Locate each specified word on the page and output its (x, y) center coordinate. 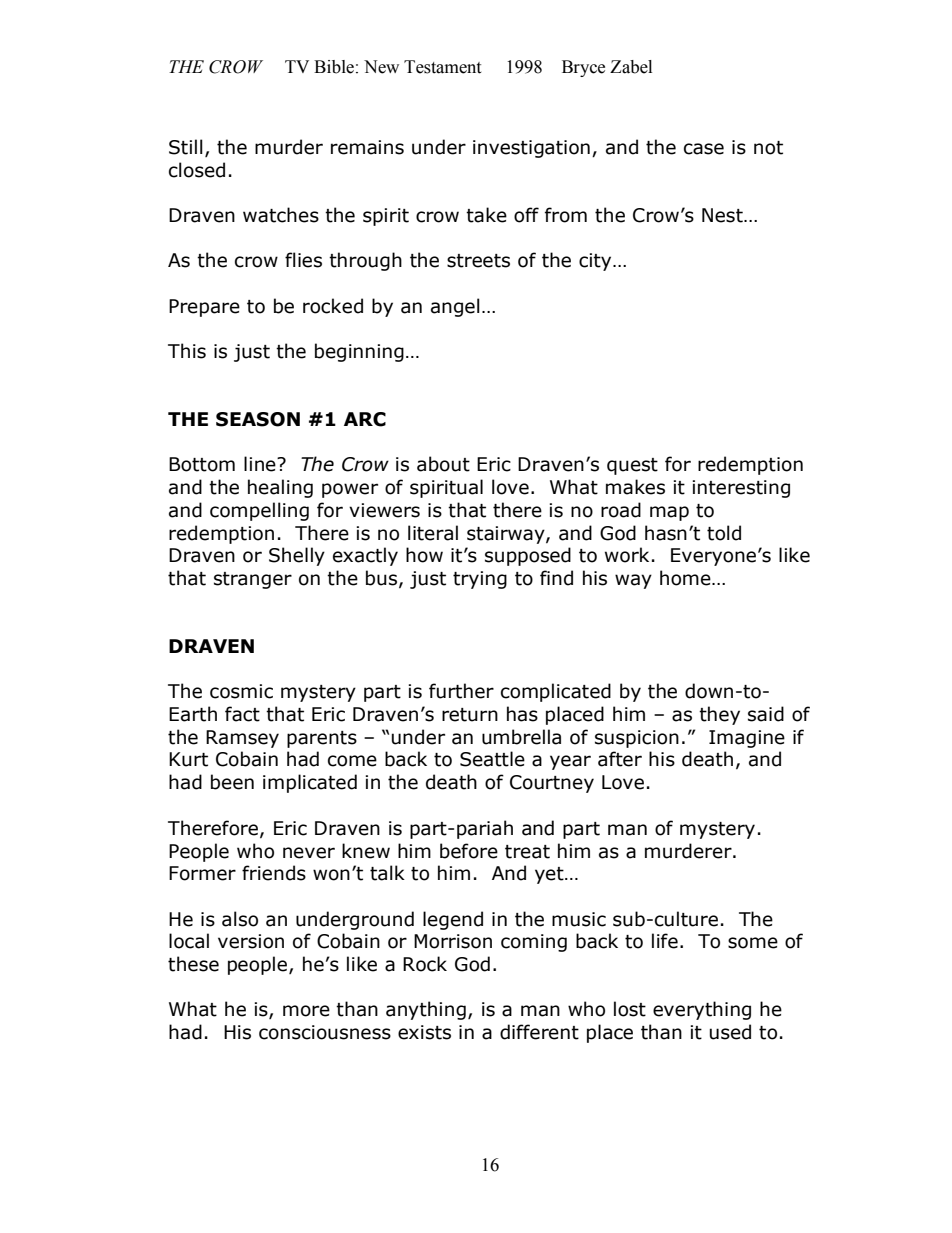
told (724, 533)
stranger (253, 580)
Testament (442, 67)
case (704, 149)
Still (186, 147)
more (306, 1011)
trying (480, 580)
